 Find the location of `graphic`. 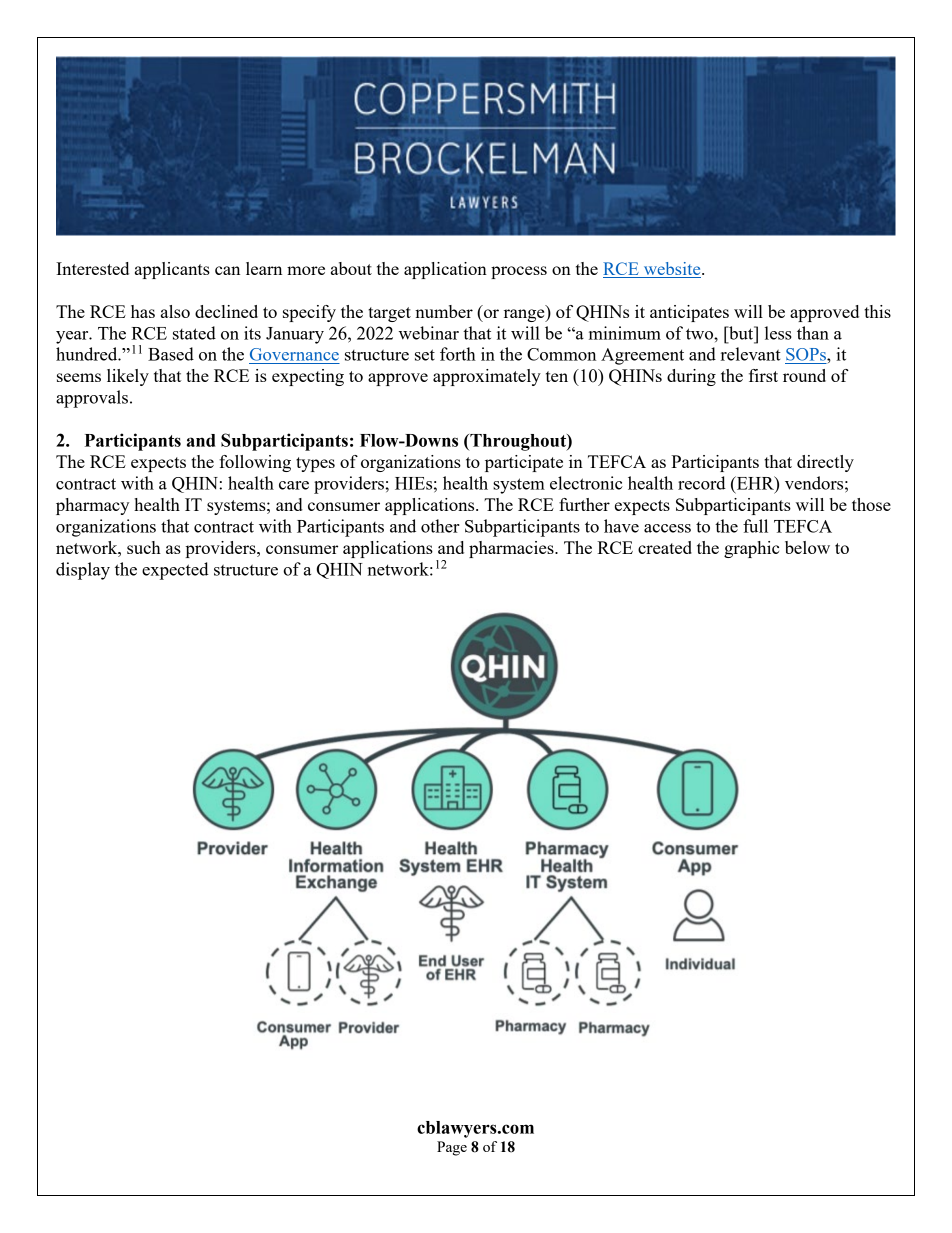

graphic is located at coordinates (751, 549).
